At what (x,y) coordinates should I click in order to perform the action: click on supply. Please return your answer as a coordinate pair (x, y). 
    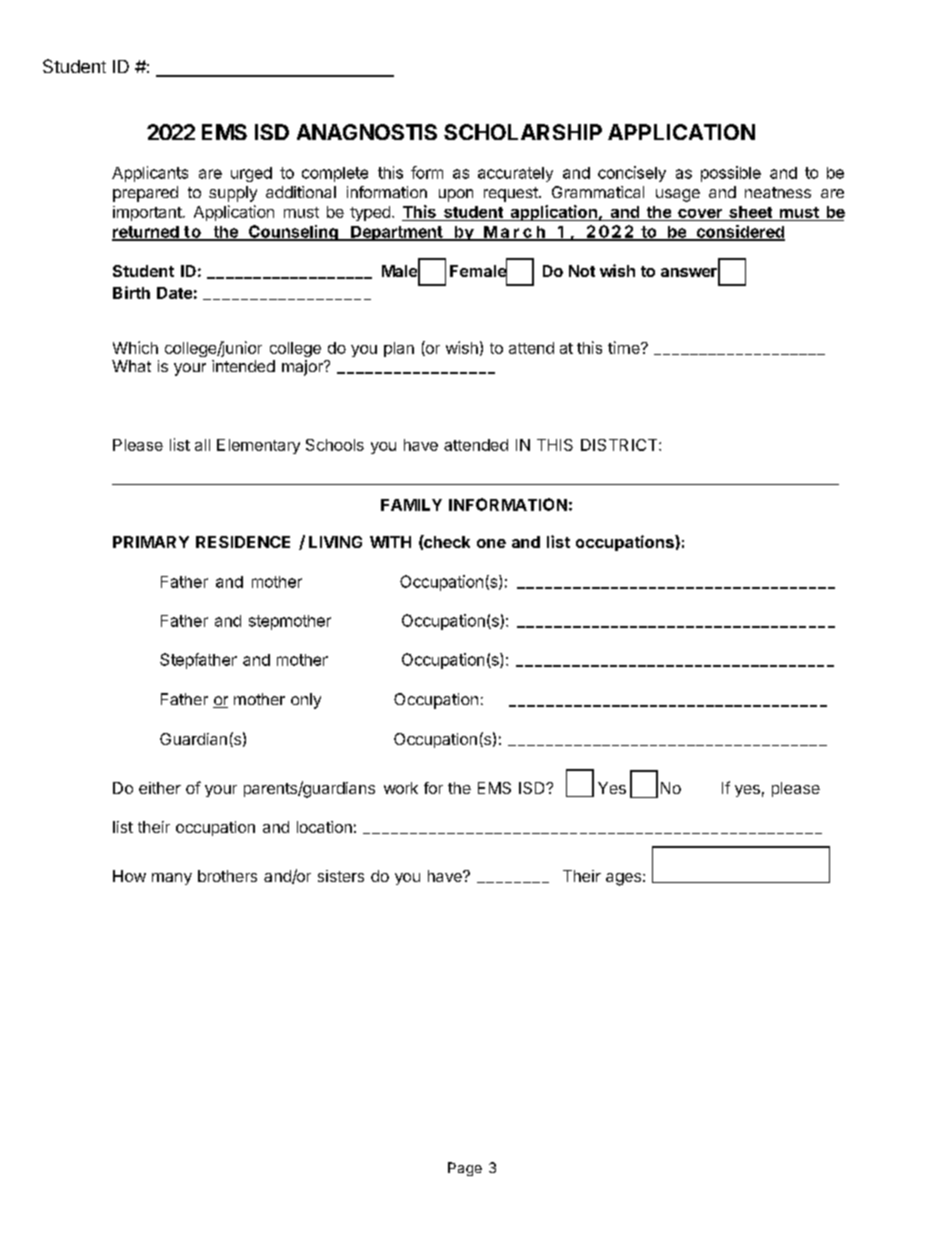
    Looking at the image, I should click on (233, 194).
